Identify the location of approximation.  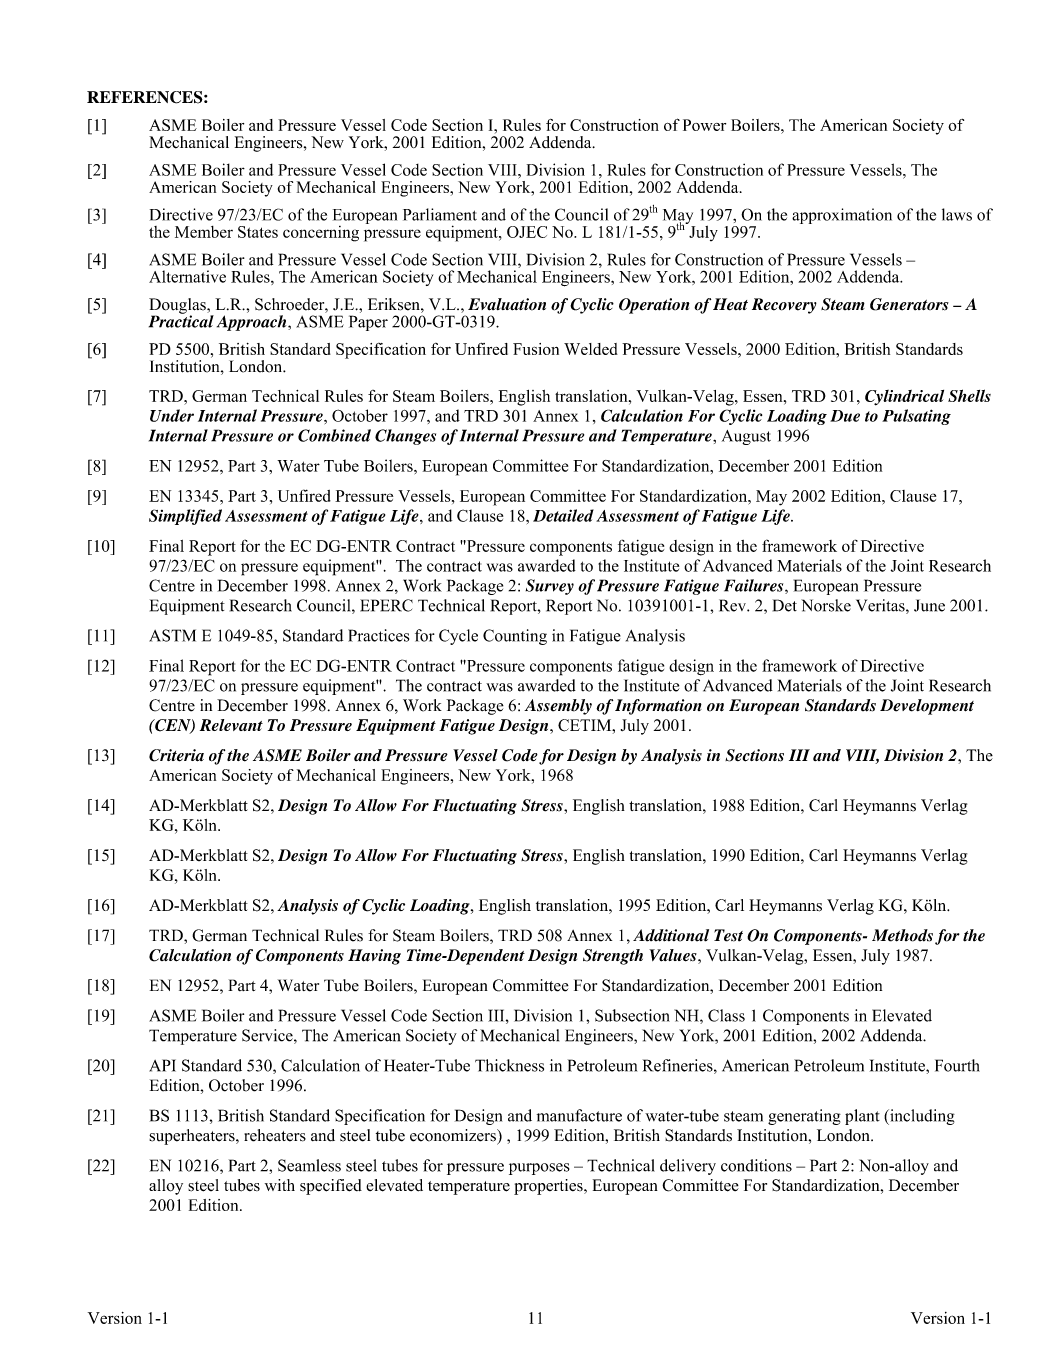
(842, 216).
